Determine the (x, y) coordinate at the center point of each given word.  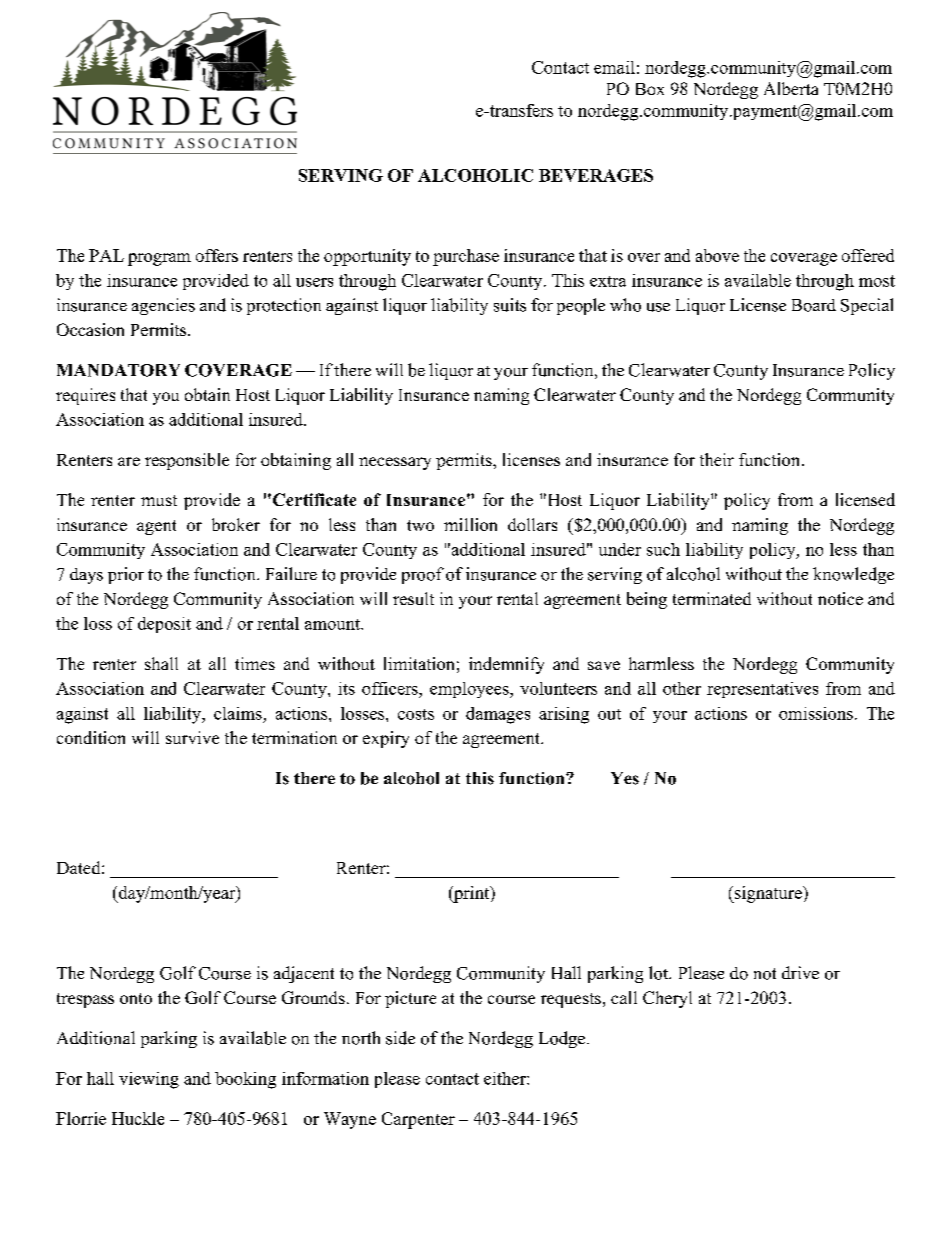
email (614, 67)
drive (800, 972)
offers (217, 255)
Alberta (791, 88)
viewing (149, 1080)
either (506, 1078)
